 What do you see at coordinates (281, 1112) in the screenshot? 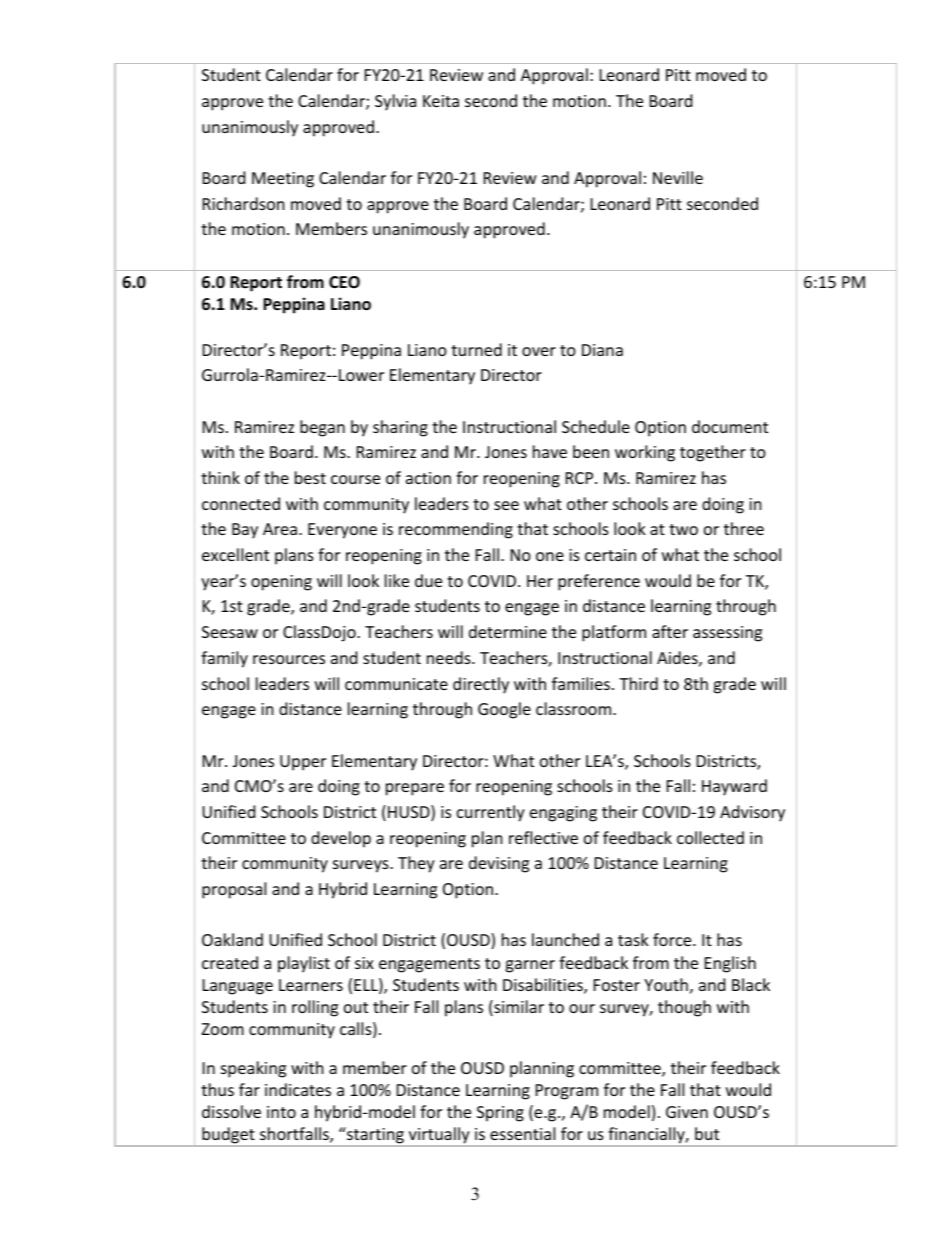
I see `into` at bounding box center [281, 1112].
